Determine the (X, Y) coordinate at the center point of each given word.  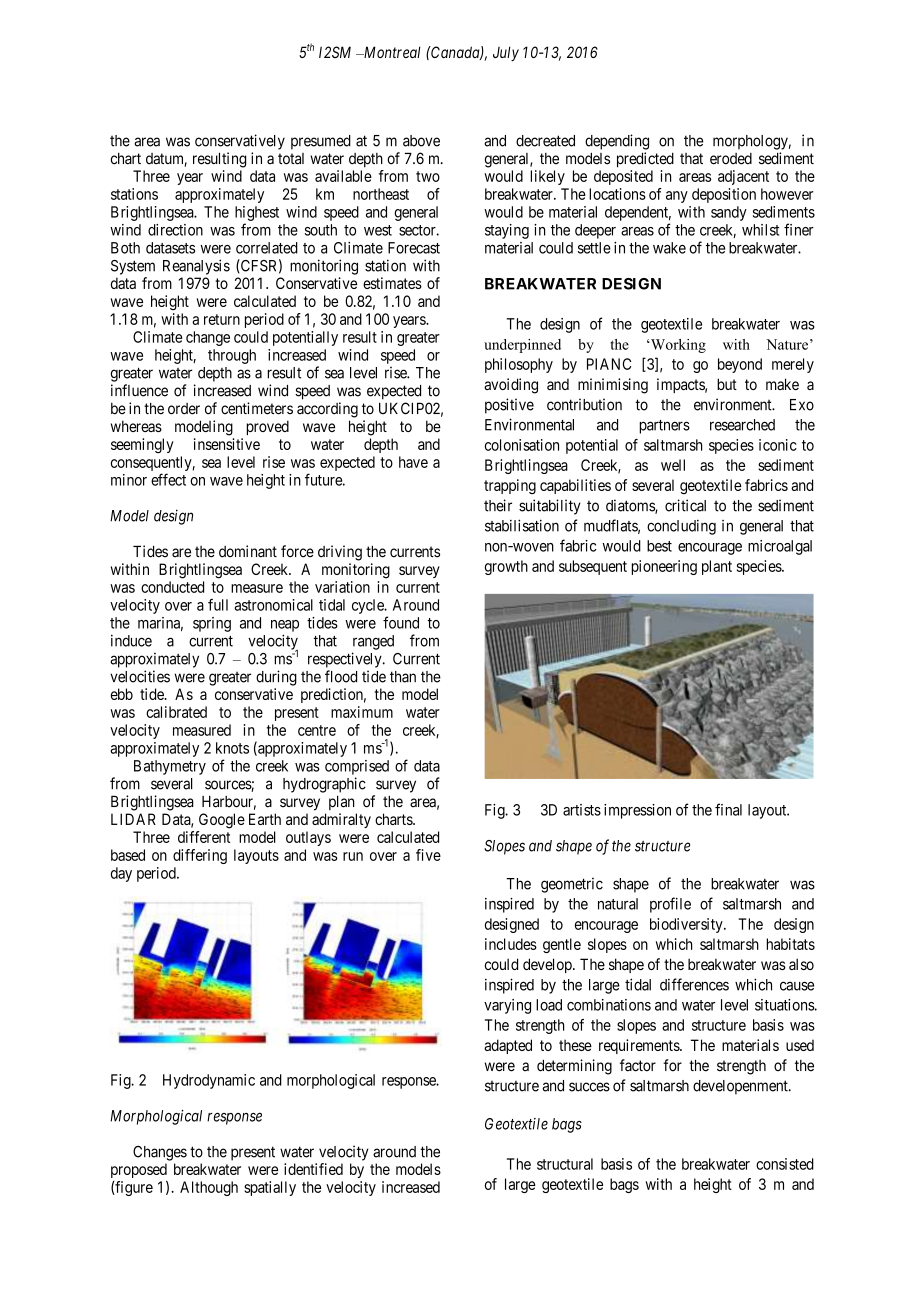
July (506, 53)
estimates (392, 283)
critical (685, 505)
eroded (731, 159)
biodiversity (687, 925)
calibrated (176, 712)
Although (209, 1188)
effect (168, 479)
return (222, 319)
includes (511, 944)
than (403, 677)
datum (166, 160)
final (728, 809)
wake (669, 248)
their (498, 505)
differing (200, 856)
